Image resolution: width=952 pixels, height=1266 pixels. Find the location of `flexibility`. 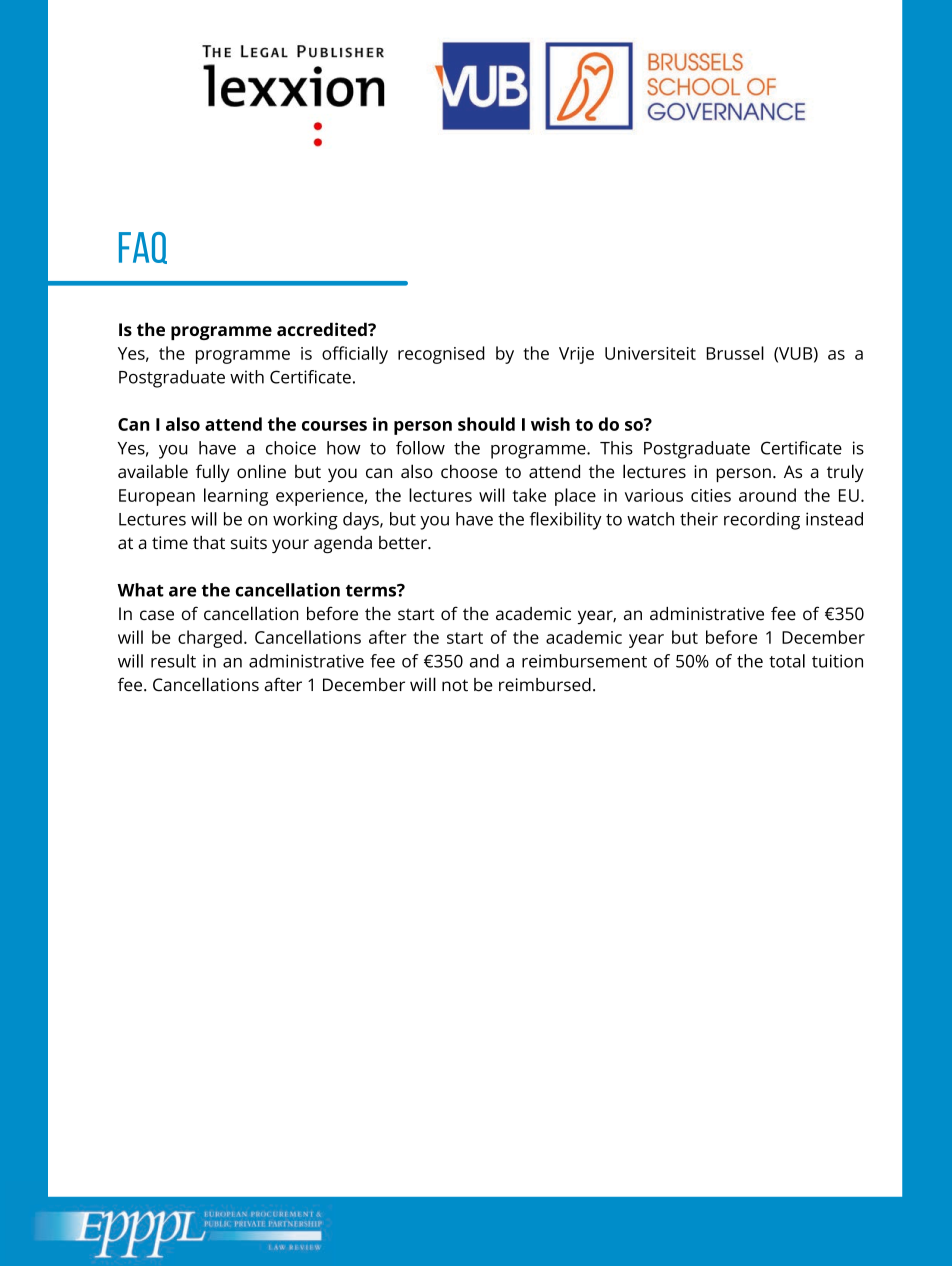

flexibility is located at coordinates (566, 521).
